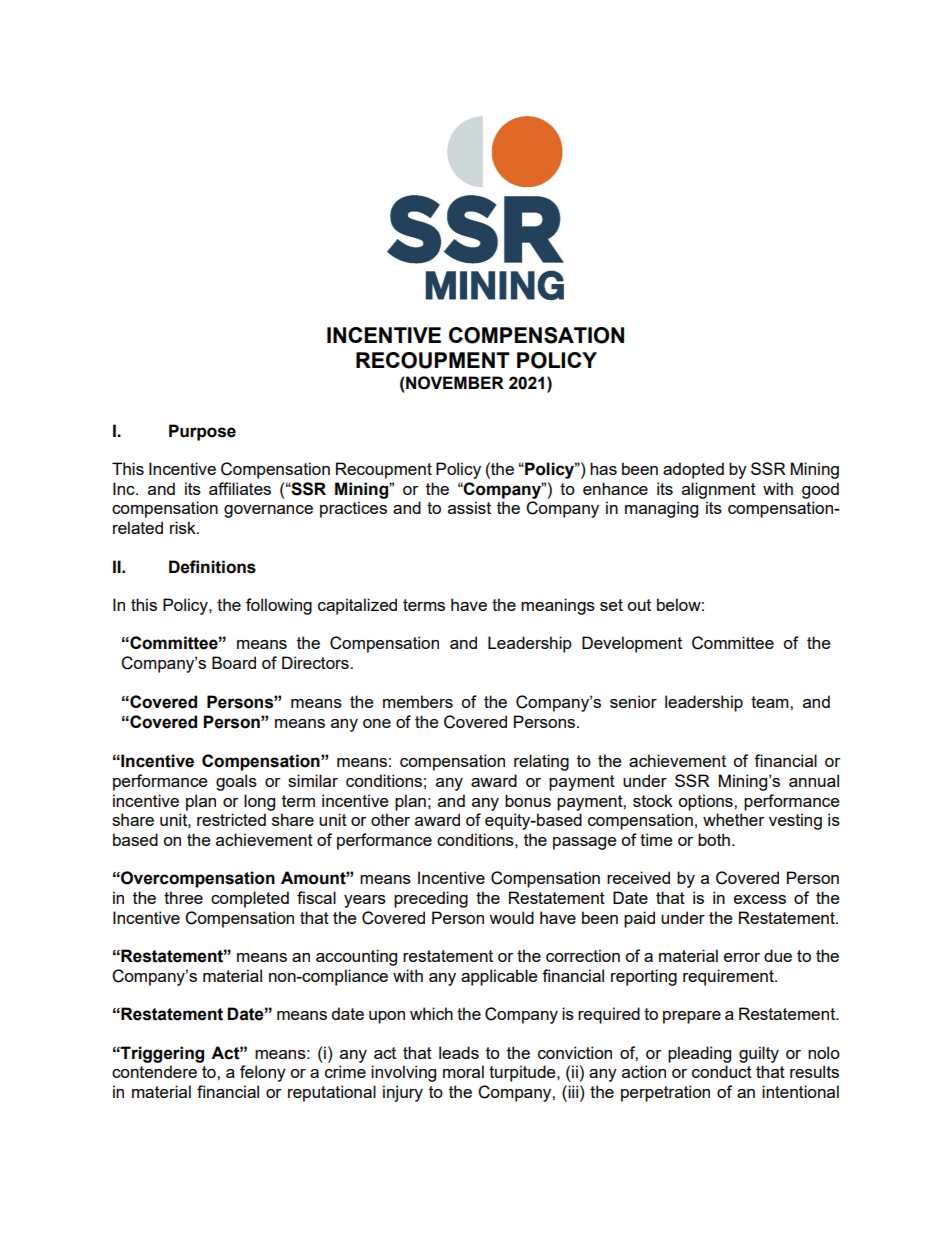 The width and height of the page is (952, 1233). Describe the element at coordinates (714, 839) in the page. I see `both` at that location.
